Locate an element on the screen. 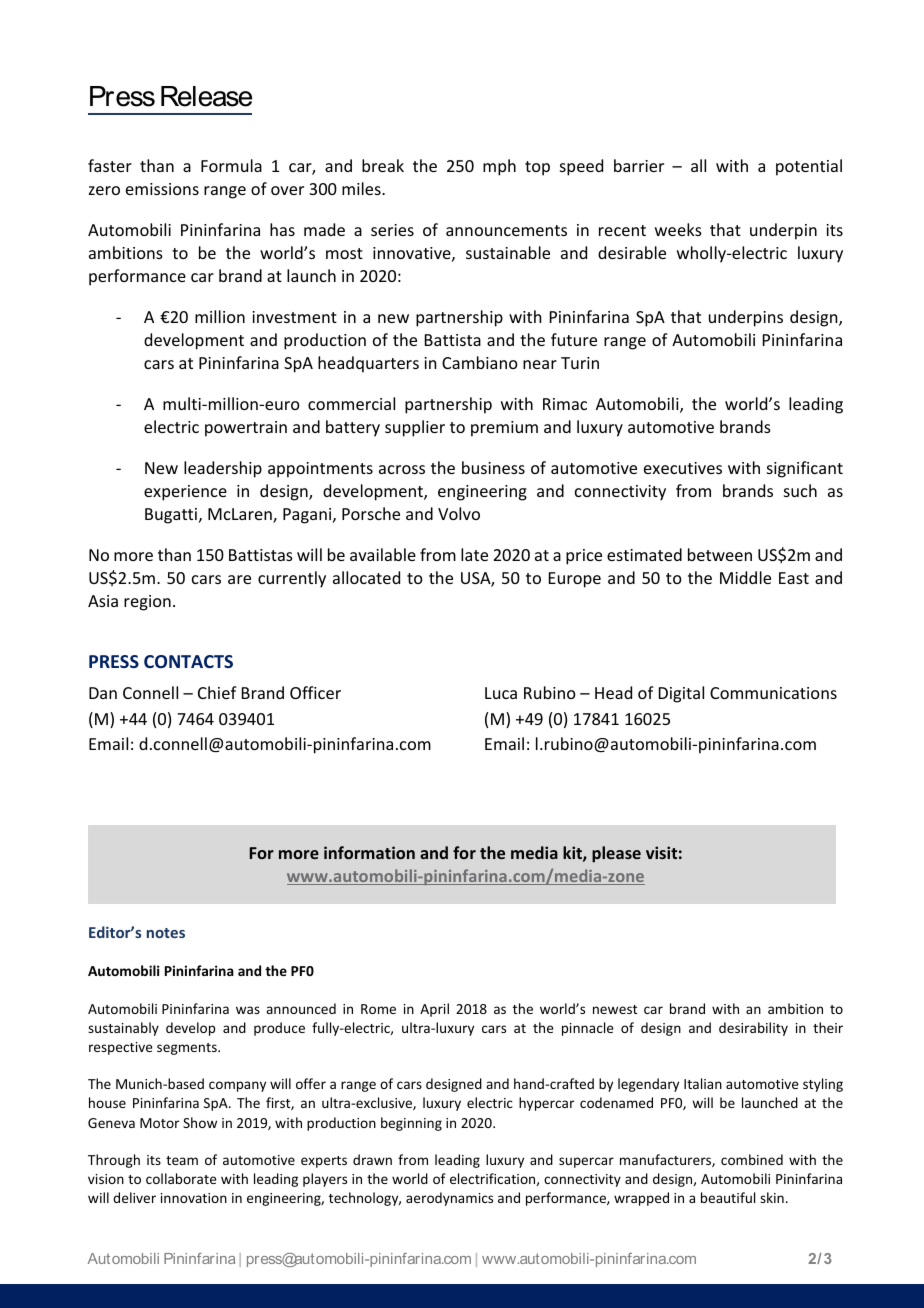 The image size is (924, 1308). mph is located at coordinates (499, 167).
